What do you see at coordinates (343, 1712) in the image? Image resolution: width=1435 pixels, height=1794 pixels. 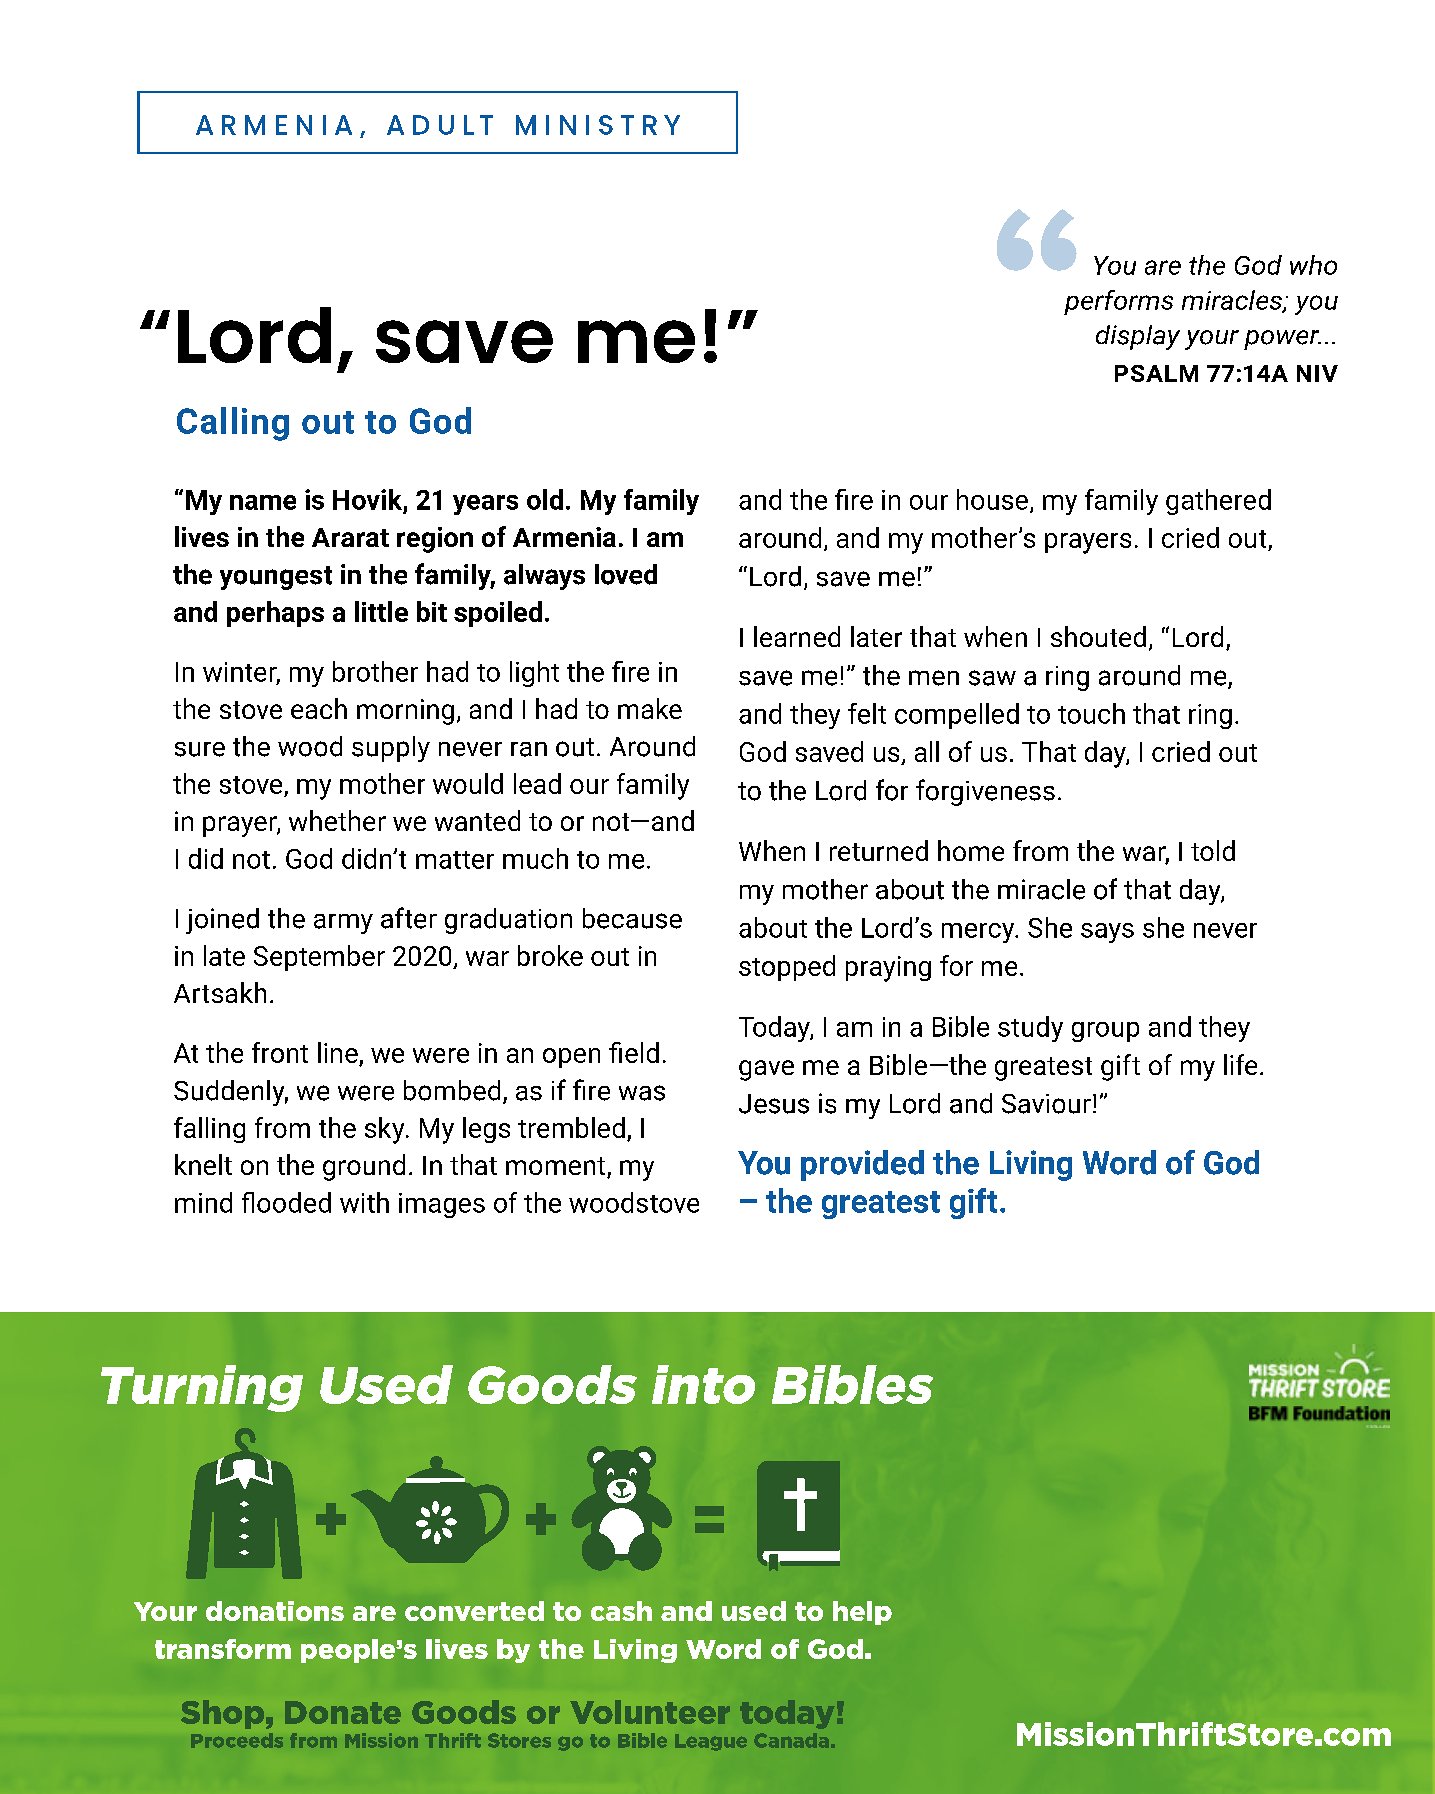 I see `Donate` at bounding box center [343, 1712].
